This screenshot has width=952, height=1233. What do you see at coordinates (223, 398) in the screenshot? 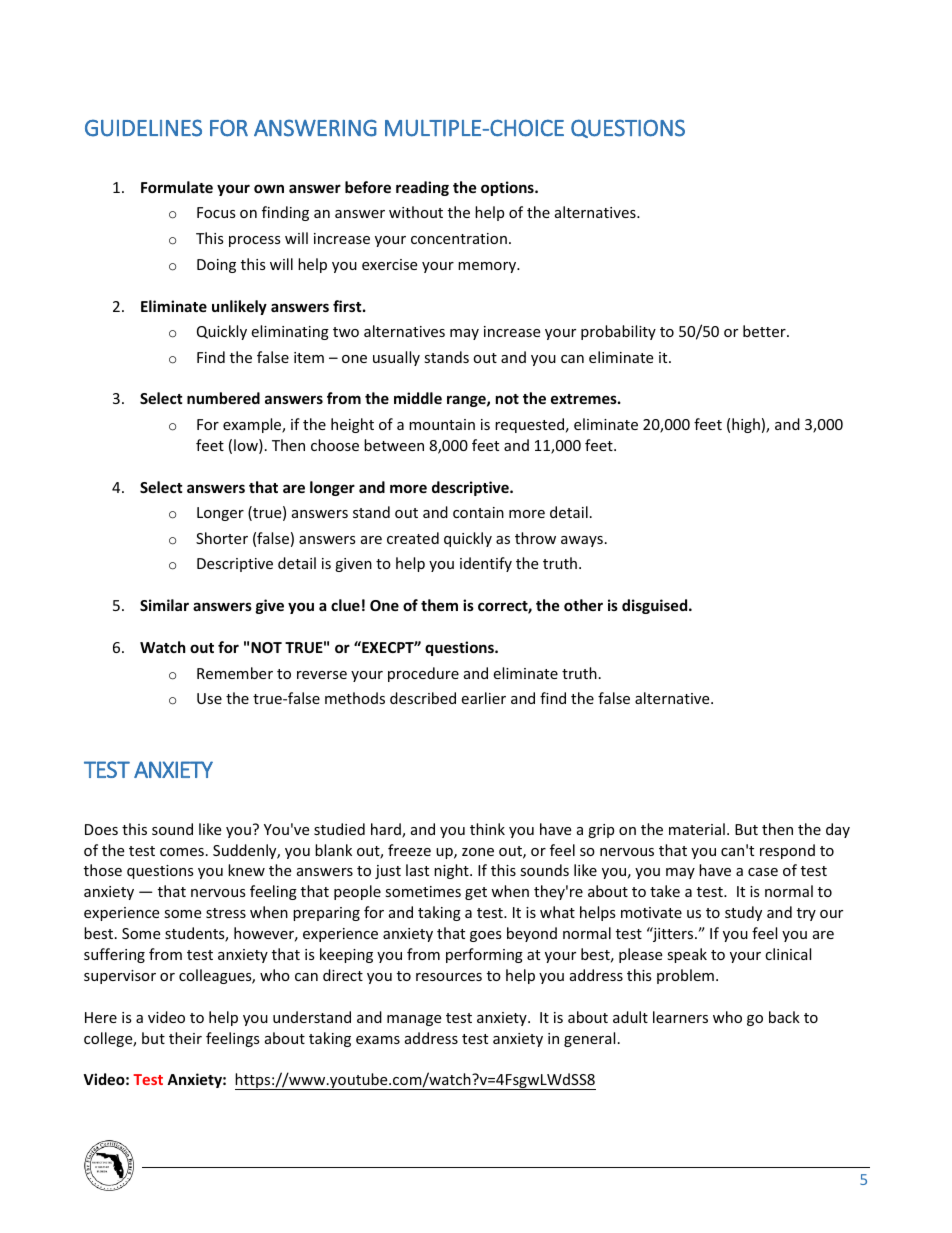
I see `numbered` at bounding box center [223, 398].
